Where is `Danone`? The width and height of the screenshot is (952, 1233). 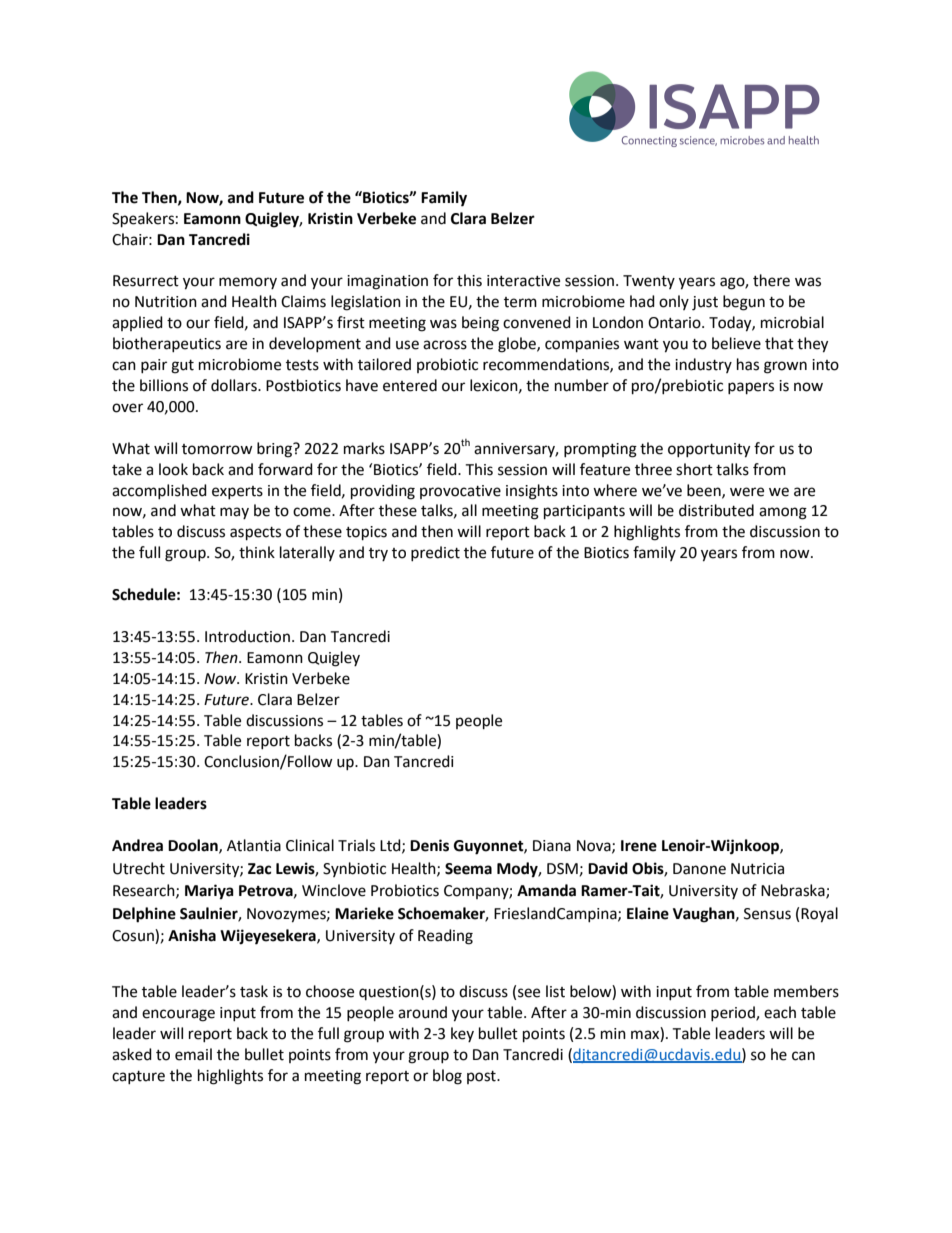 Danone is located at coordinates (699, 869).
